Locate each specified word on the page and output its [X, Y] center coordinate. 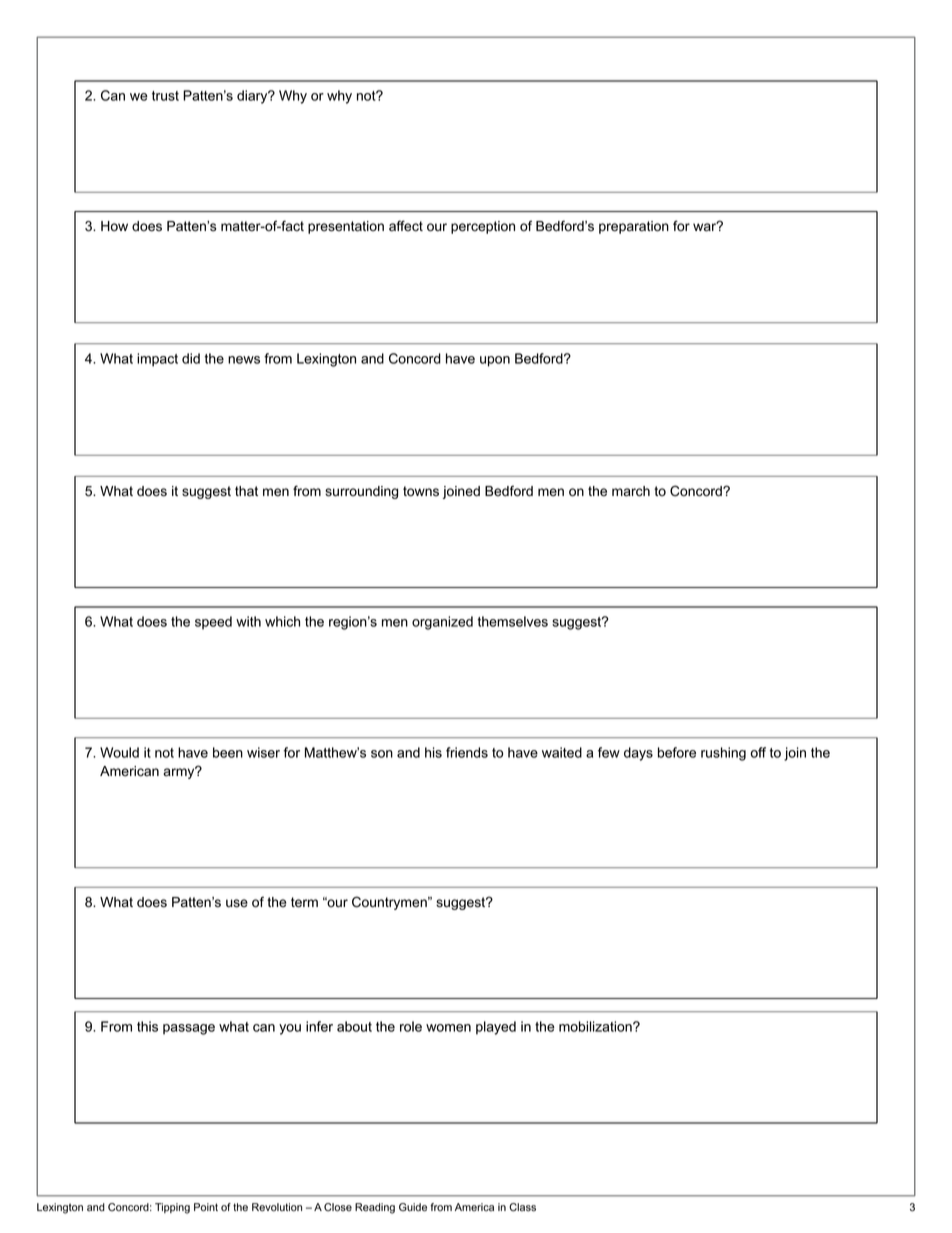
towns [421, 491]
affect [406, 226]
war [706, 227]
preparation [634, 227]
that [246, 491]
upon [495, 361]
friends [467, 752]
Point [206, 1207]
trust [165, 96]
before [677, 752]
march [631, 491]
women [448, 1028]
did [191, 358]
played [496, 1028]
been [228, 752]
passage [189, 1029]
